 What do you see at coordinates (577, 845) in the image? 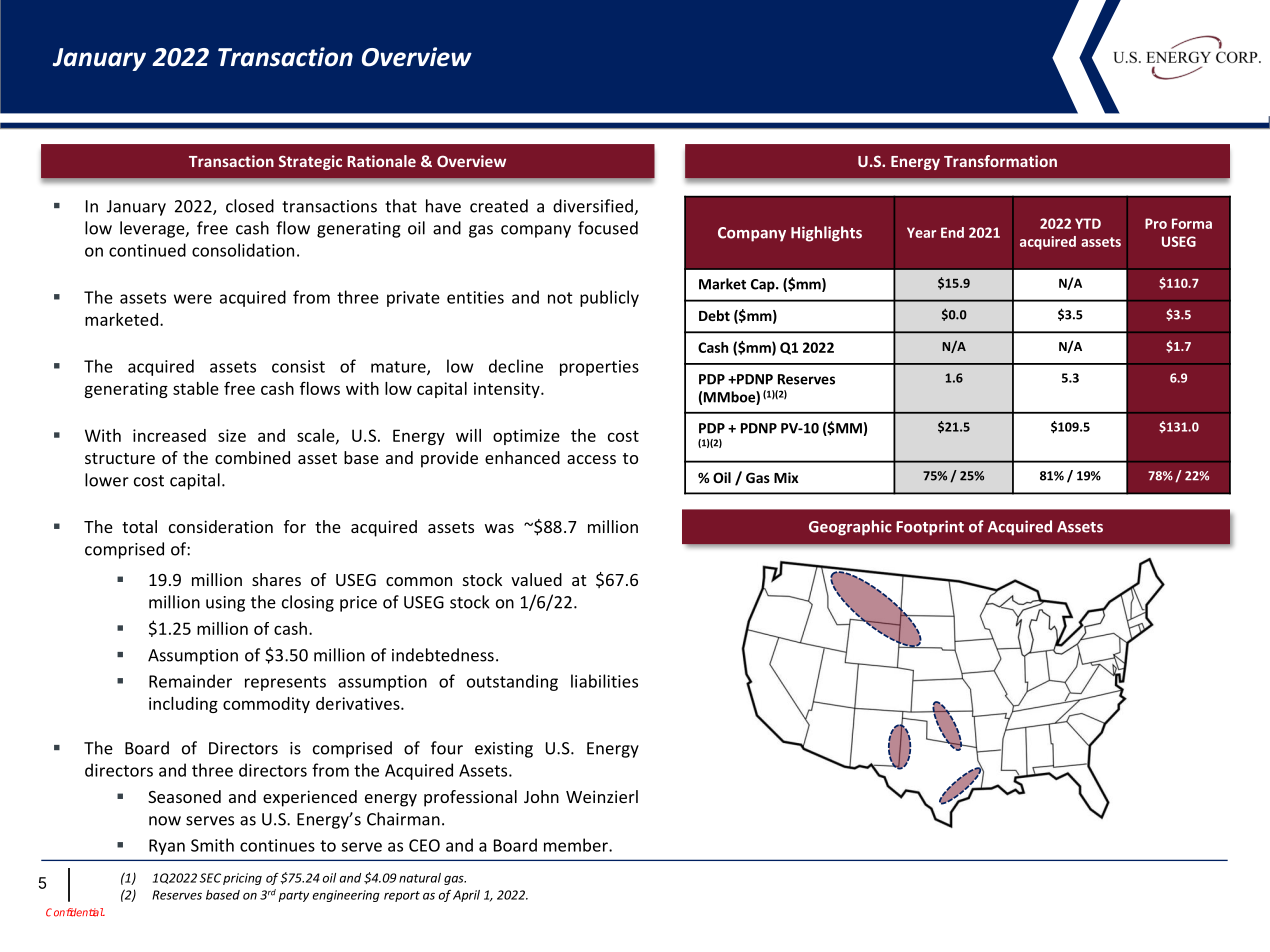
I see `member` at bounding box center [577, 845].
